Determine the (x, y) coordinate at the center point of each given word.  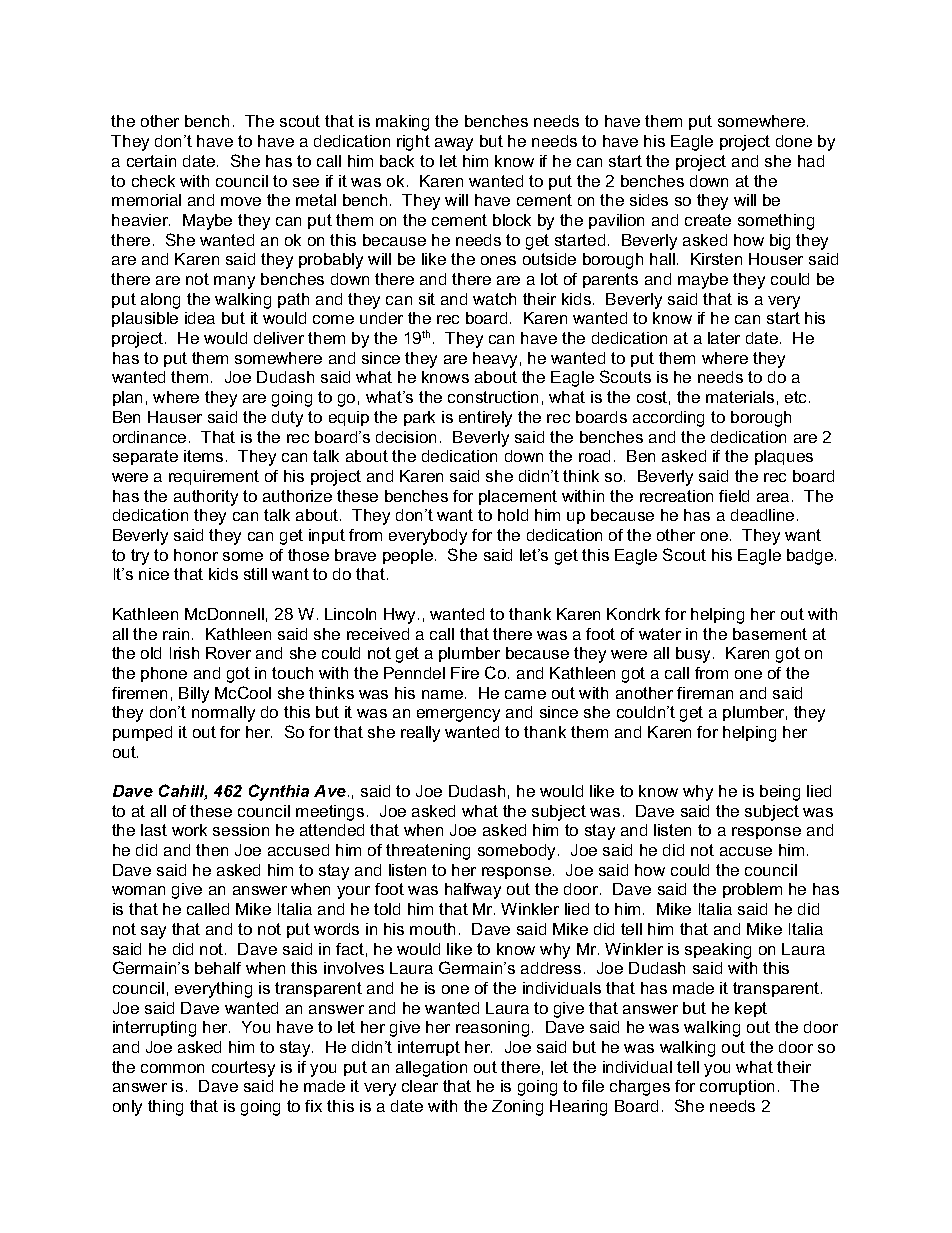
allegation (431, 1069)
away (454, 144)
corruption (737, 1087)
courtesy (243, 1069)
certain (151, 161)
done (794, 141)
